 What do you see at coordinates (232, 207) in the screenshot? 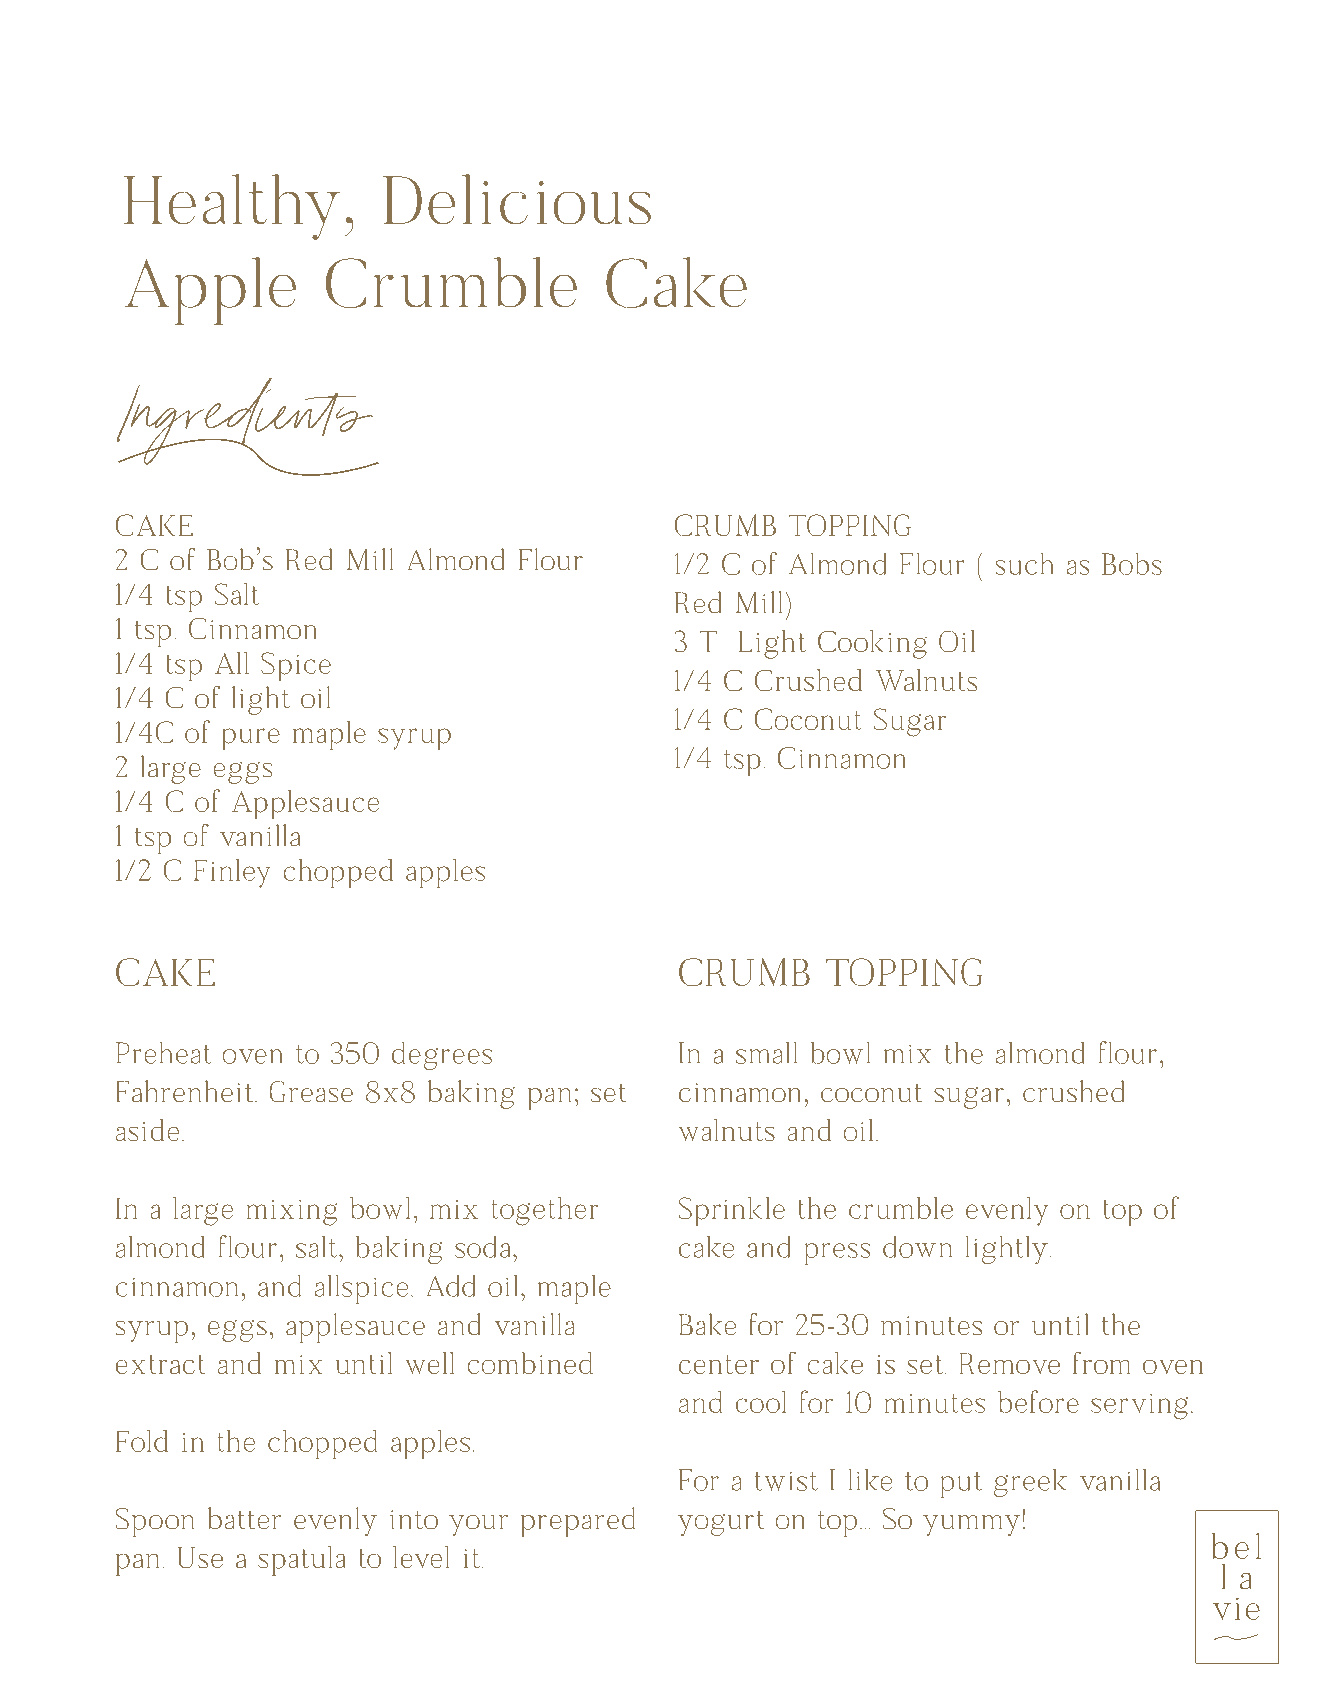
I see `Healthy` at bounding box center [232, 207].
